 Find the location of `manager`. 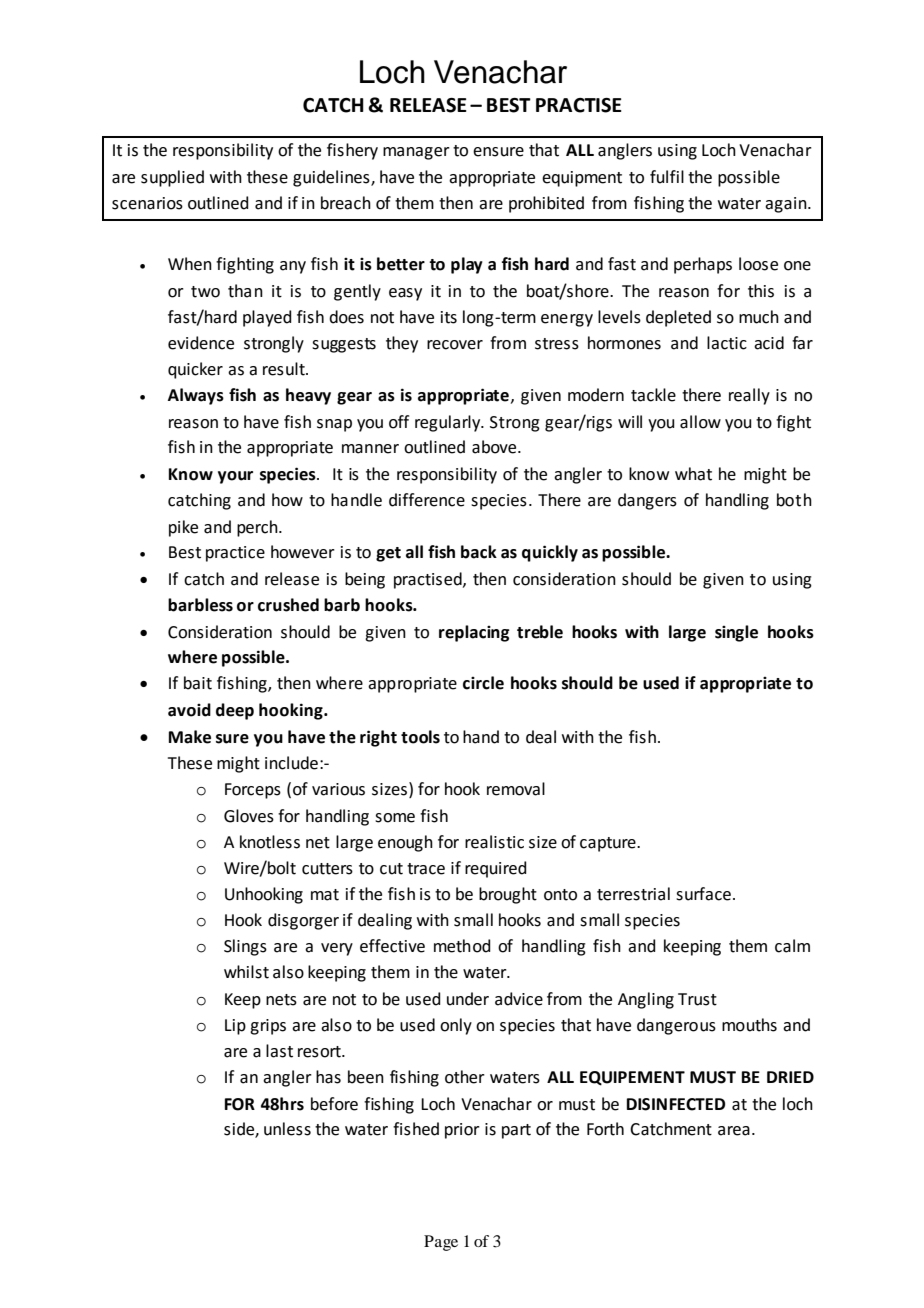

manager is located at coordinates (416, 153).
